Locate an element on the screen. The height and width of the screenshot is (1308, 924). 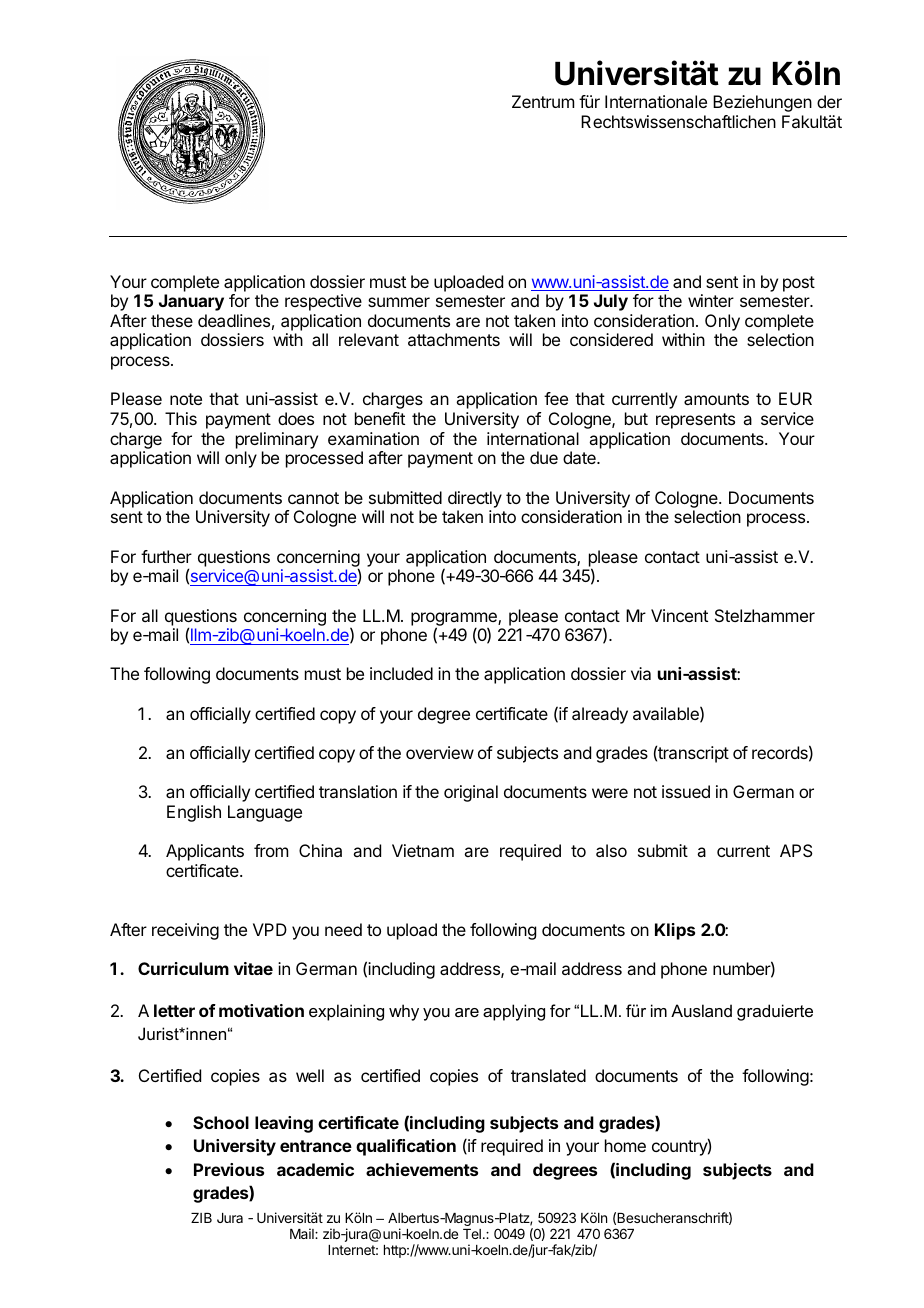
further is located at coordinates (166, 556).
